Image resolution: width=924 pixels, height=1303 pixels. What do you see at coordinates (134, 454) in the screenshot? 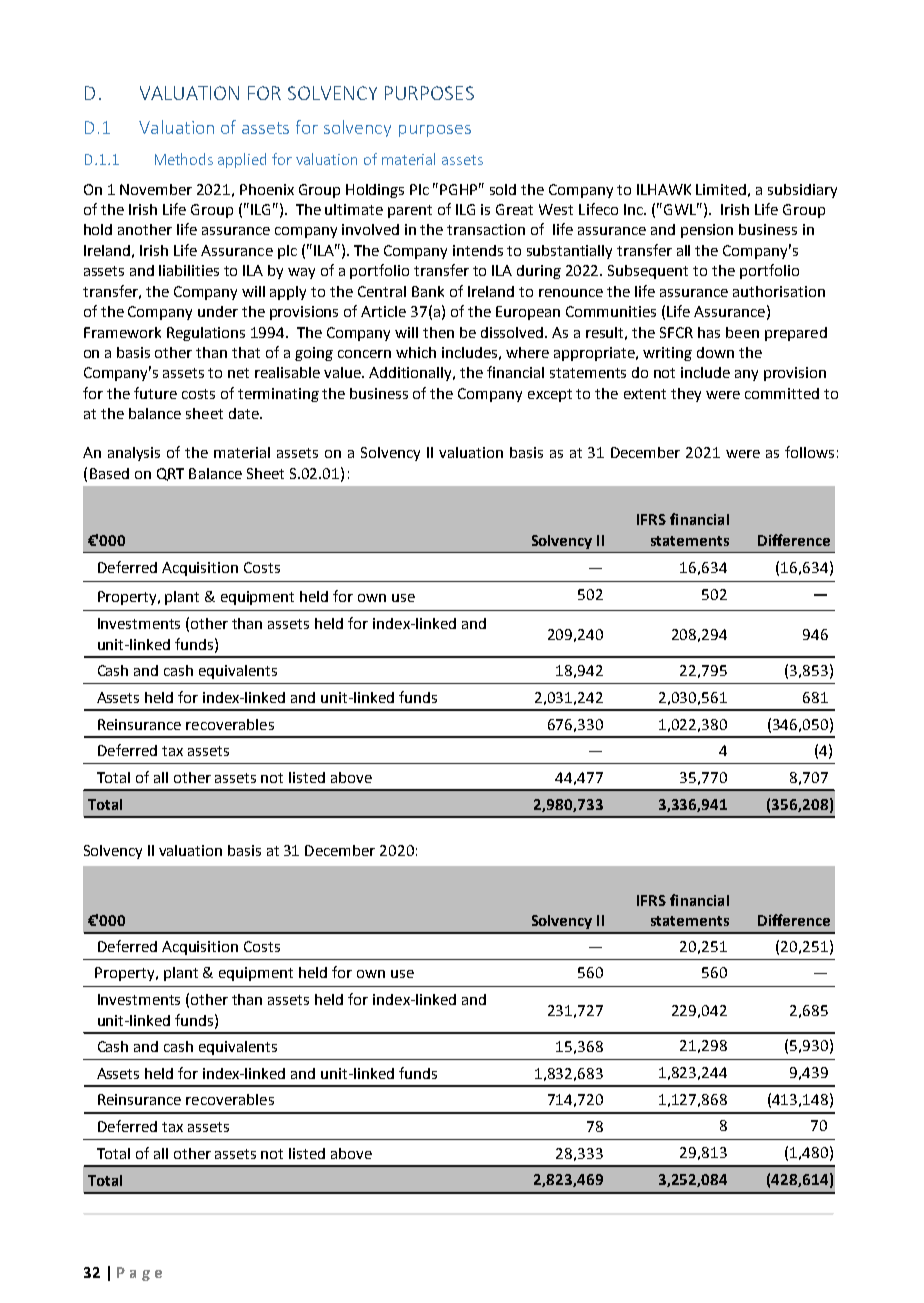
I see `analysis` at bounding box center [134, 454].
